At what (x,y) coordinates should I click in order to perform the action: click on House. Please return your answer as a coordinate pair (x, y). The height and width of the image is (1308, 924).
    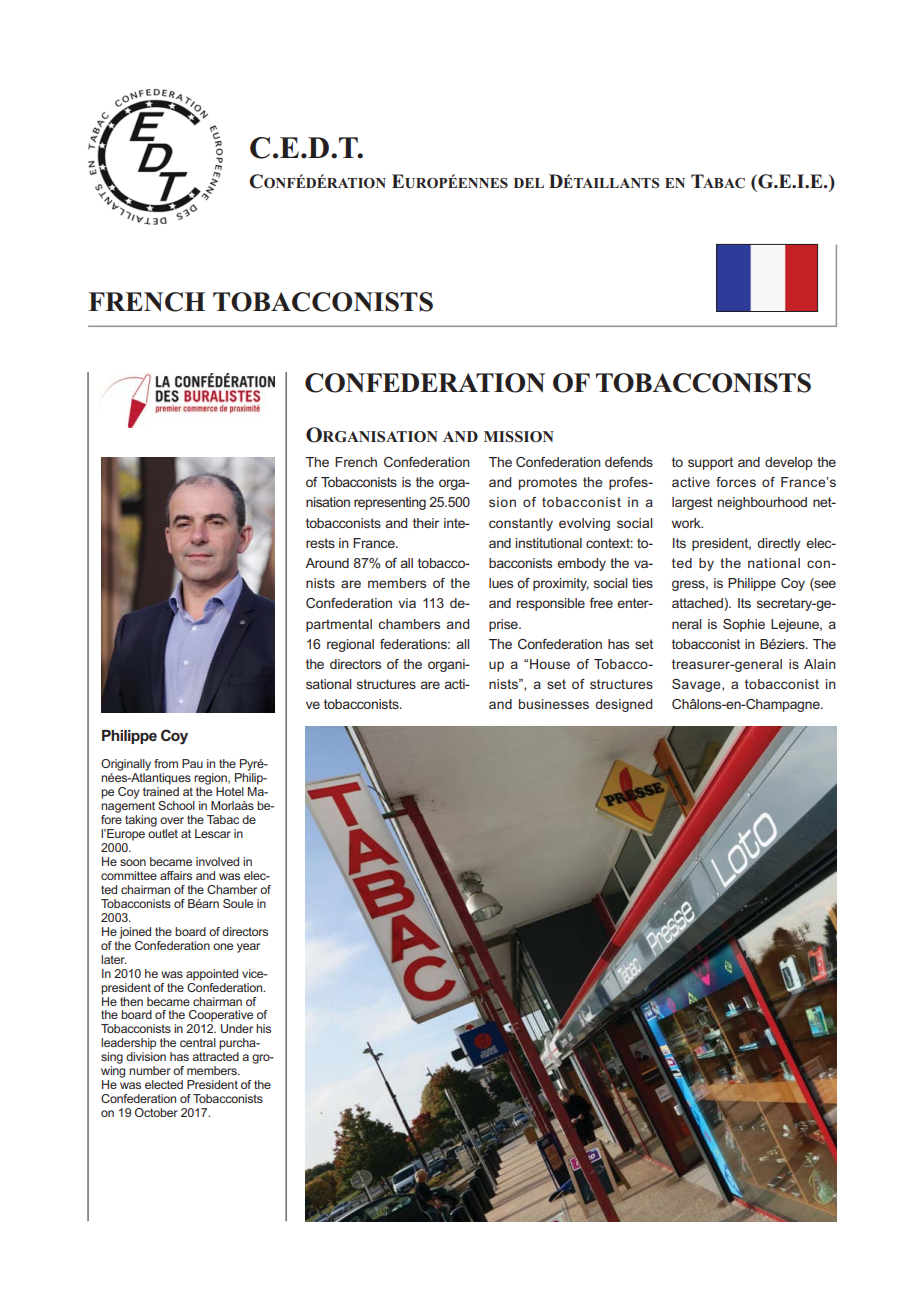
    Looking at the image, I should click on (550, 664).
